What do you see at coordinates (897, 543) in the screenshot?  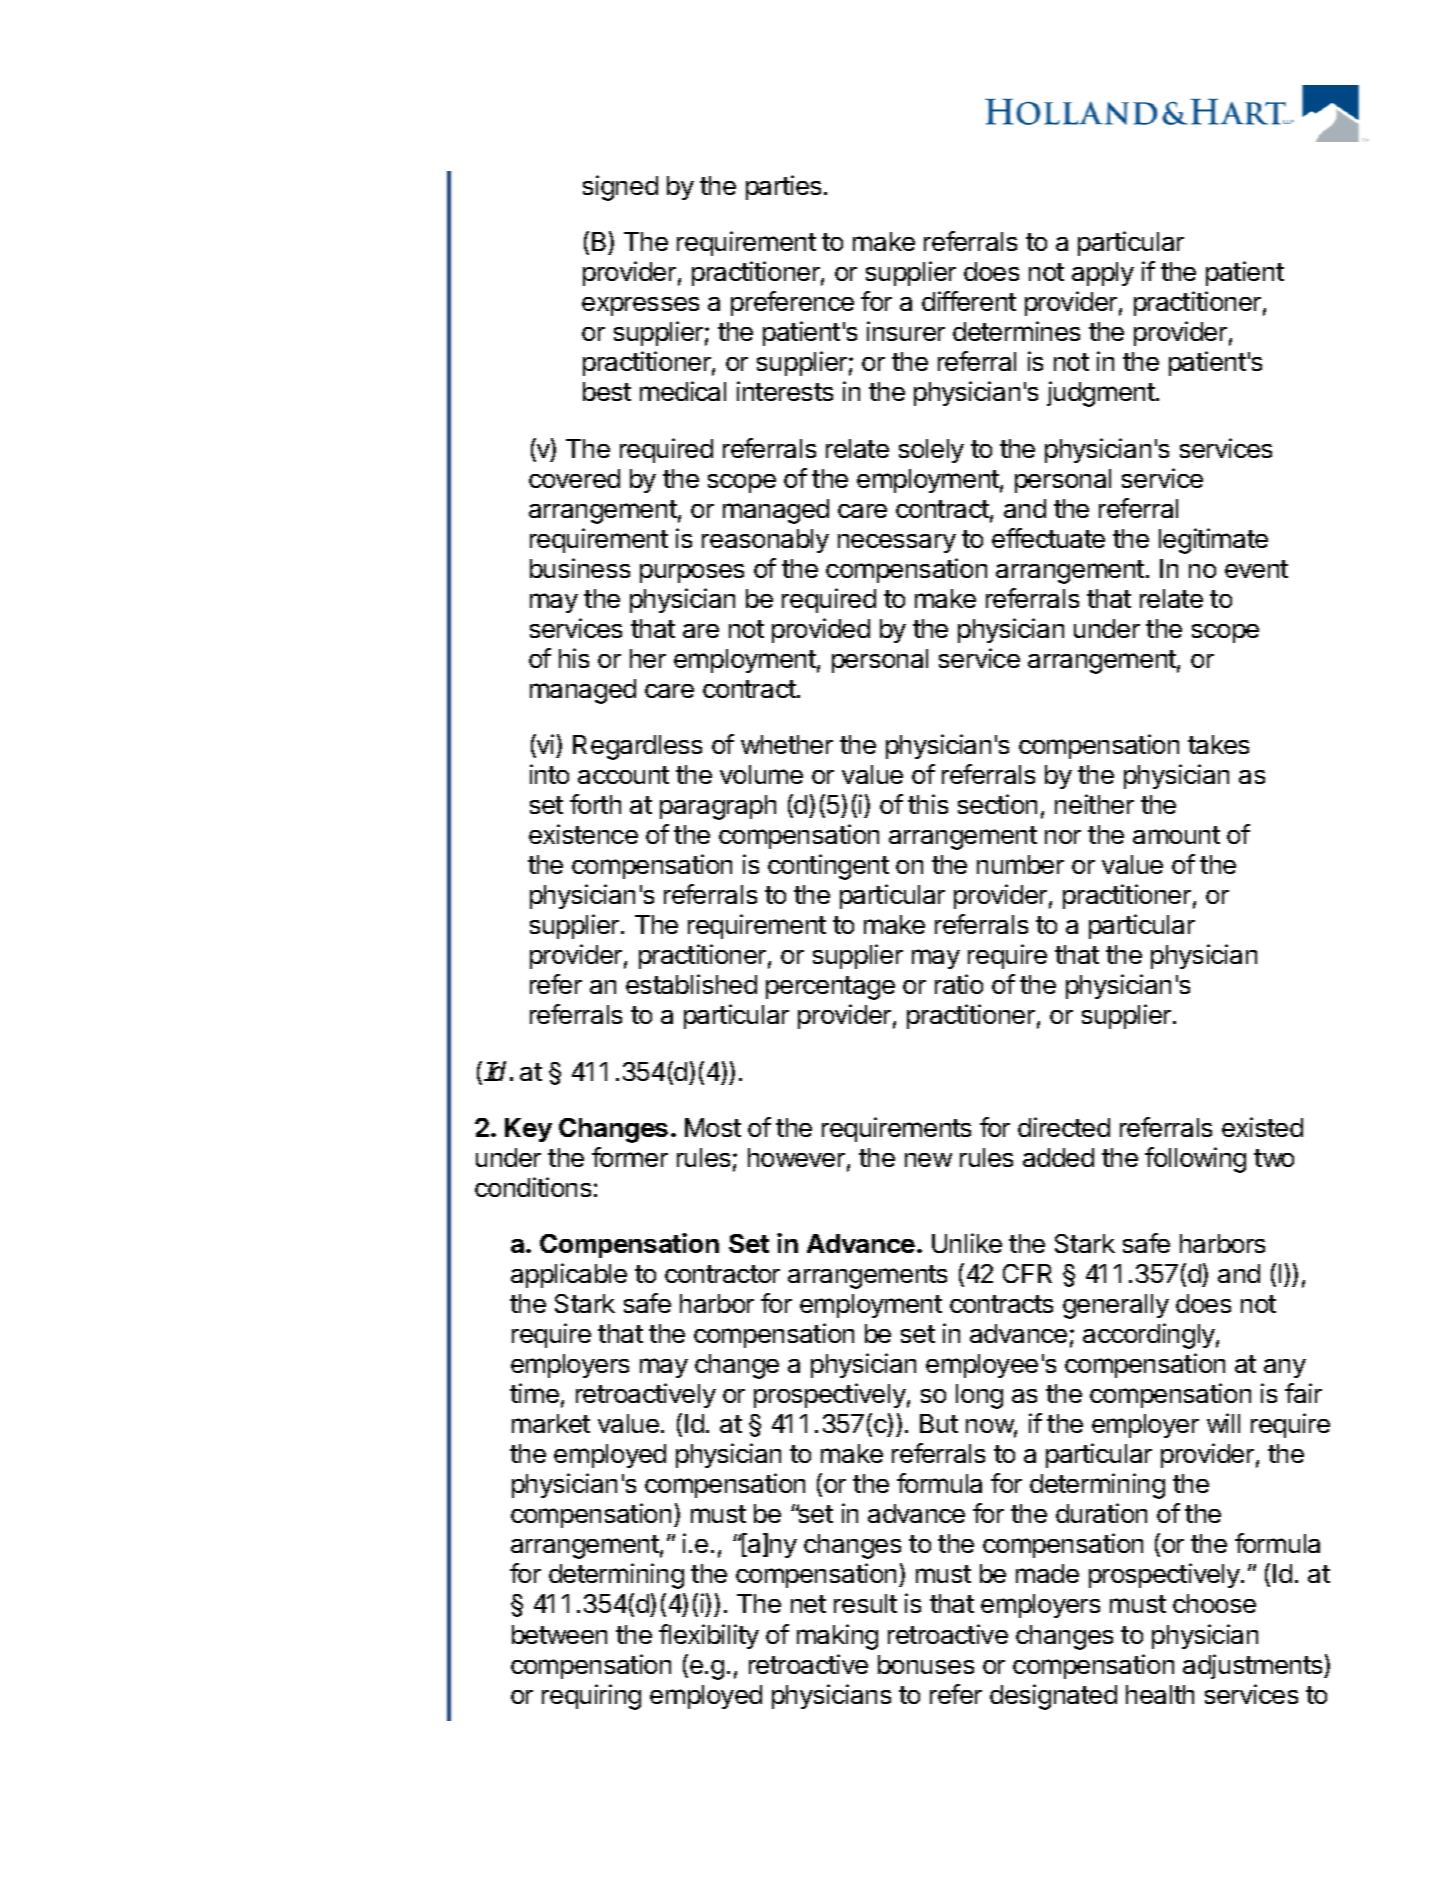 I see `necessary` at bounding box center [897, 543].
